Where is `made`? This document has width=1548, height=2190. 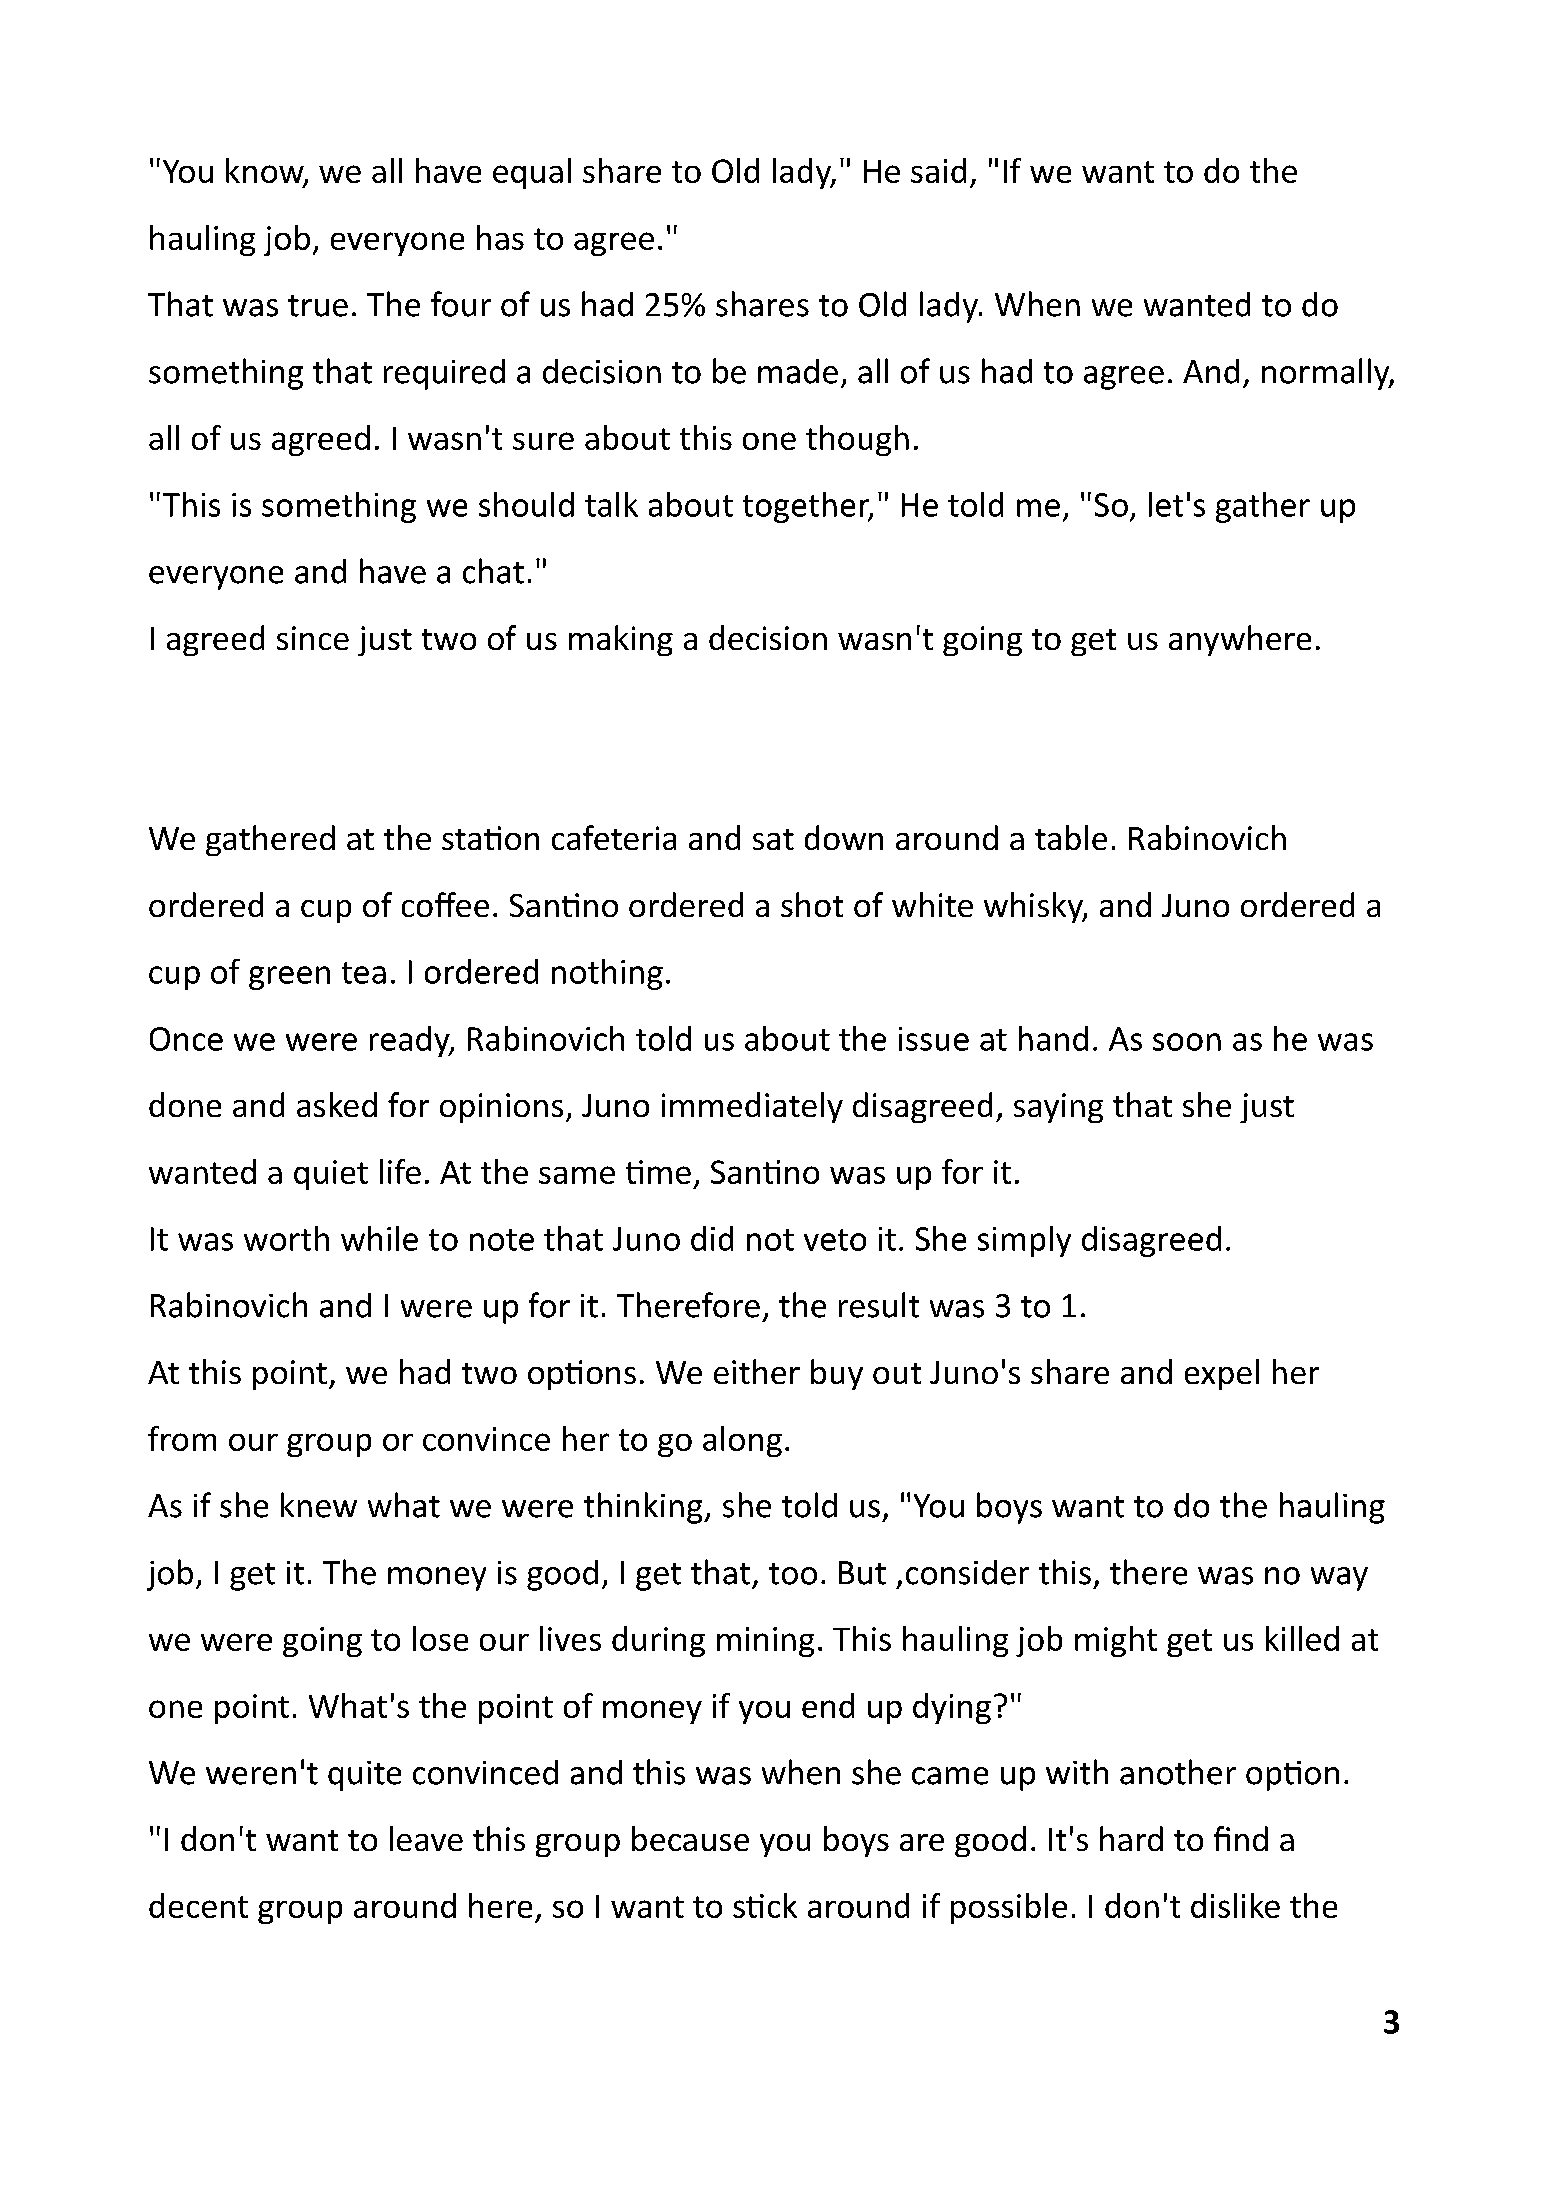 made is located at coordinates (798, 371).
